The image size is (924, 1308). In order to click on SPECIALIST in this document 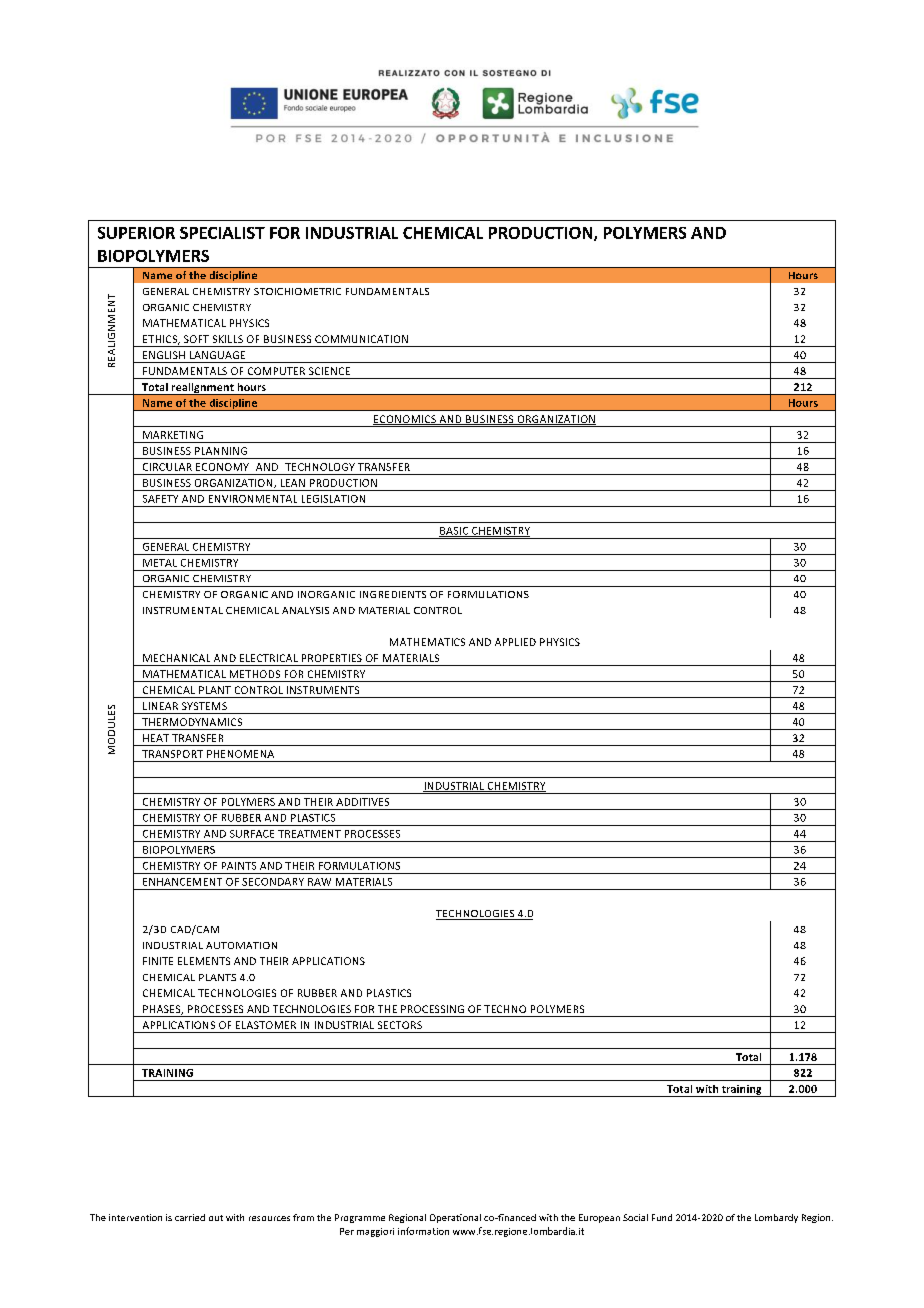, I will do `click(222, 233)`.
